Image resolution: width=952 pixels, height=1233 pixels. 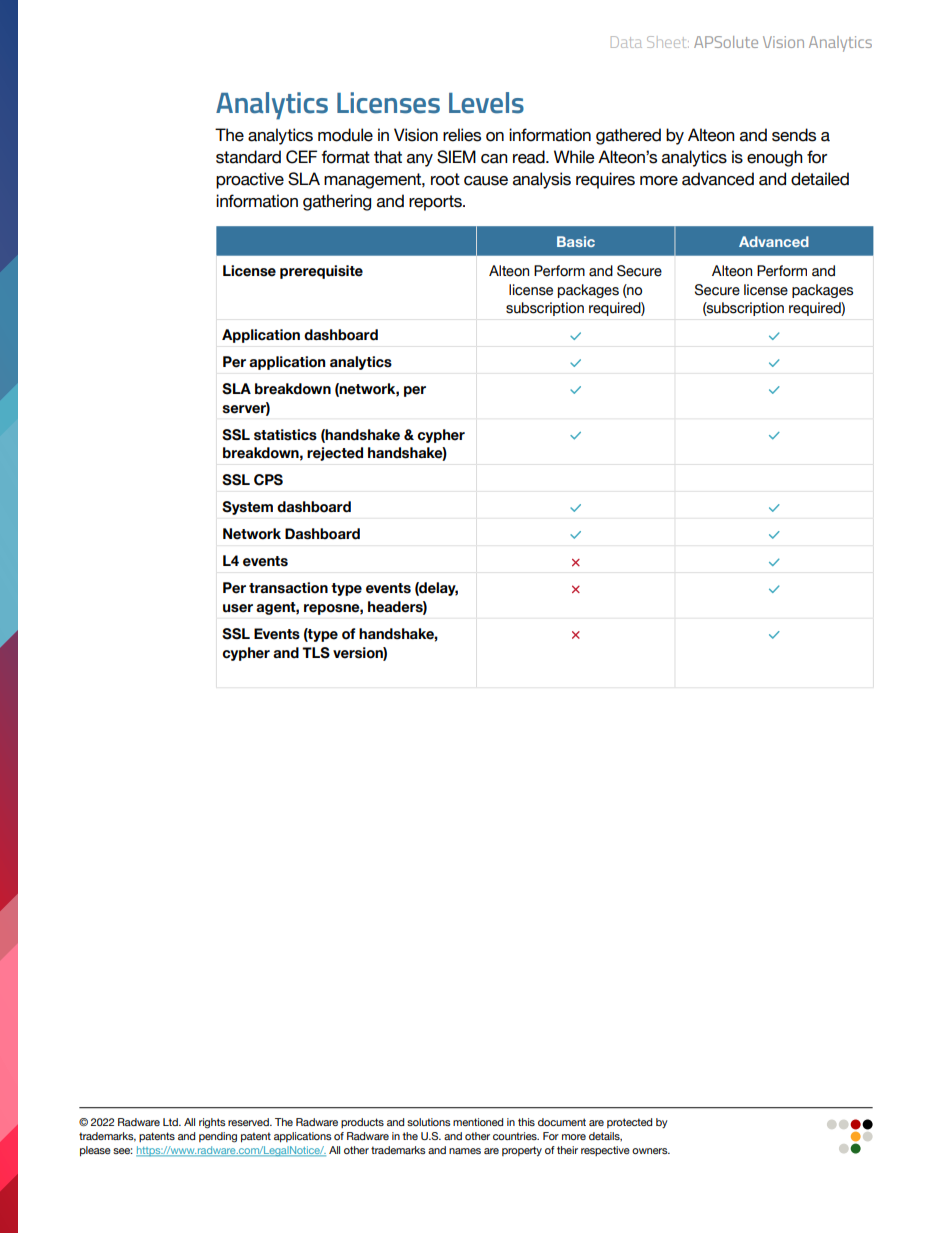 I want to click on Sheet, so click(x=668, y=42).
